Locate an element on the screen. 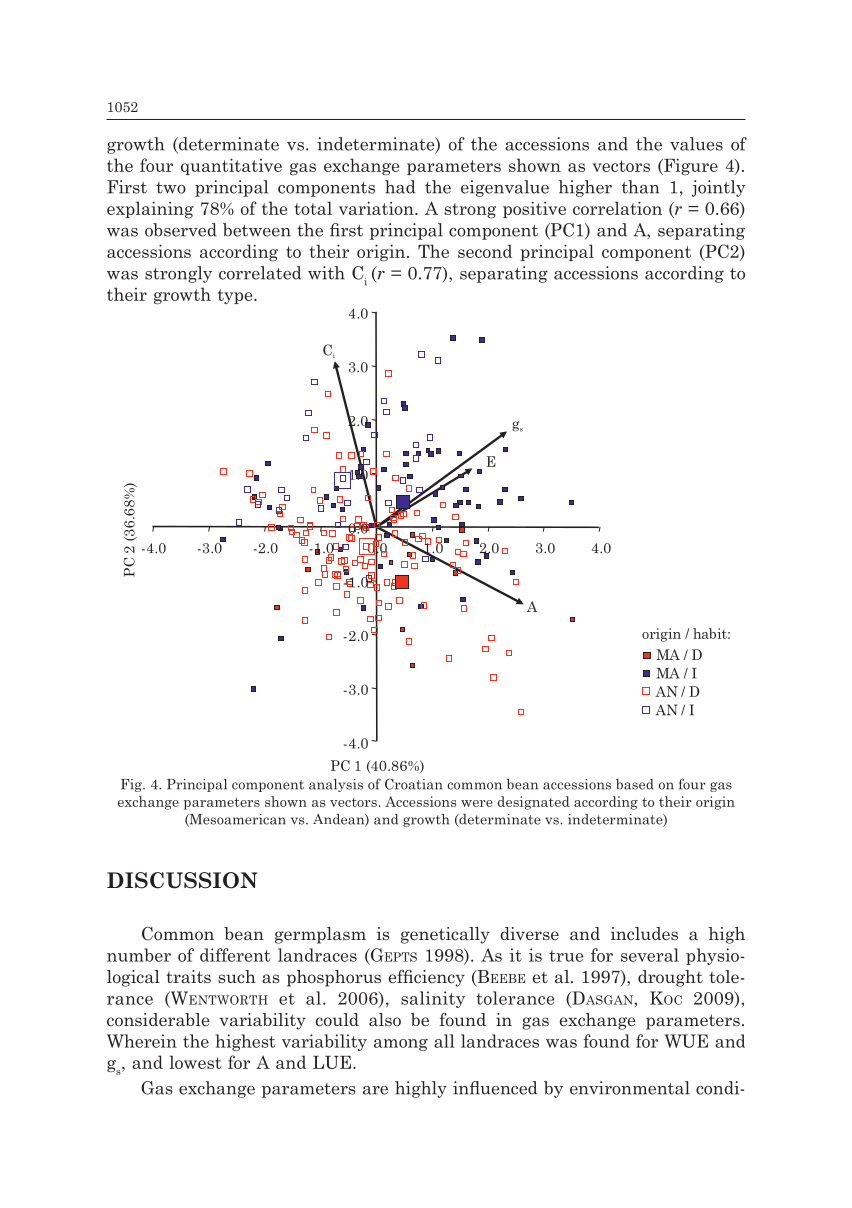 The height and width of the screenshot is (1208, 852). analysis is located at coordinates (336, 785).
